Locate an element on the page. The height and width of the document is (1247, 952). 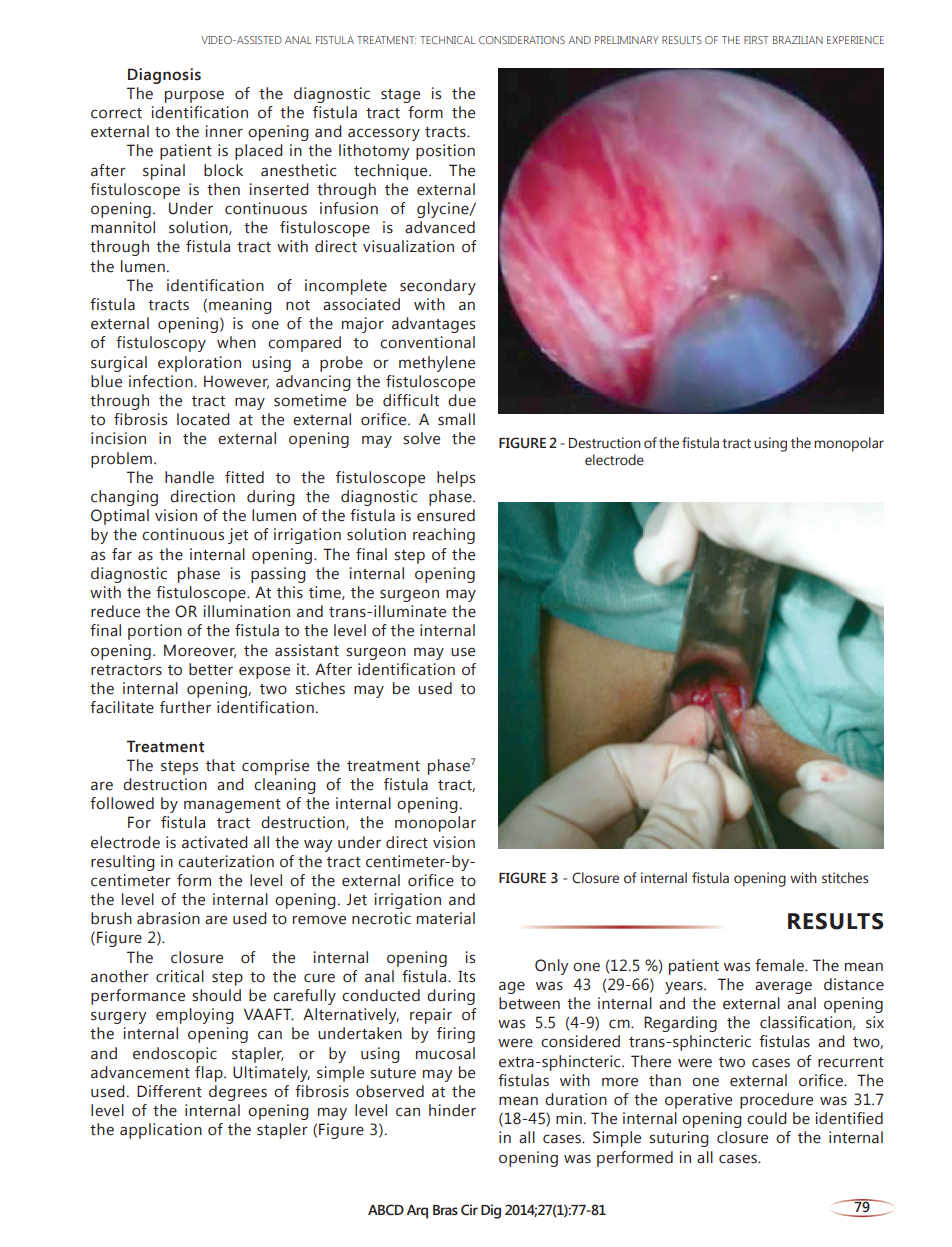
could is located at coordinates (767, 1118).
